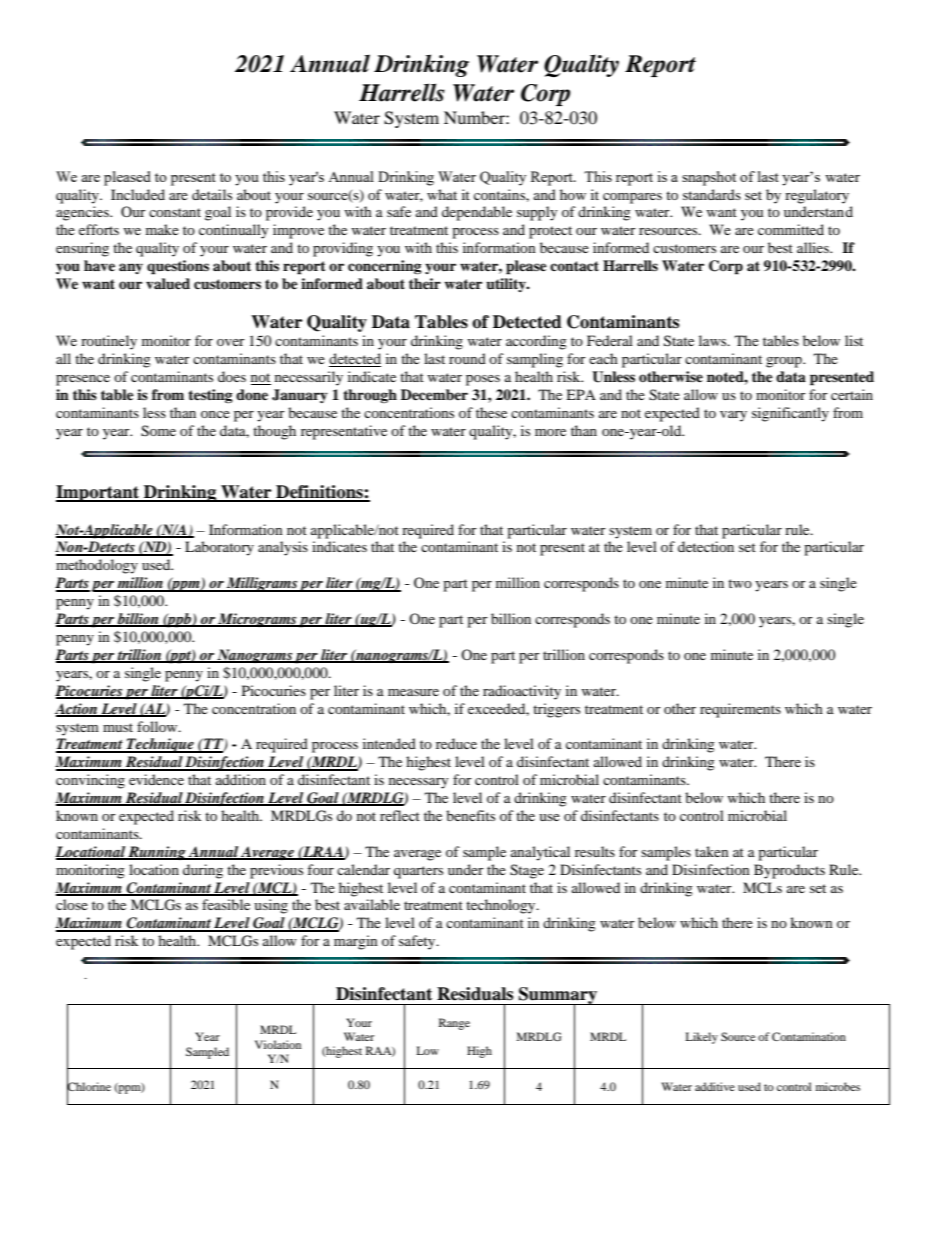 The width and height of the screenshot is (952, 1233). What do you see at coordinates (470, 815) in the screenshot?
I see `benefits` at bounding box center [470, 815].
